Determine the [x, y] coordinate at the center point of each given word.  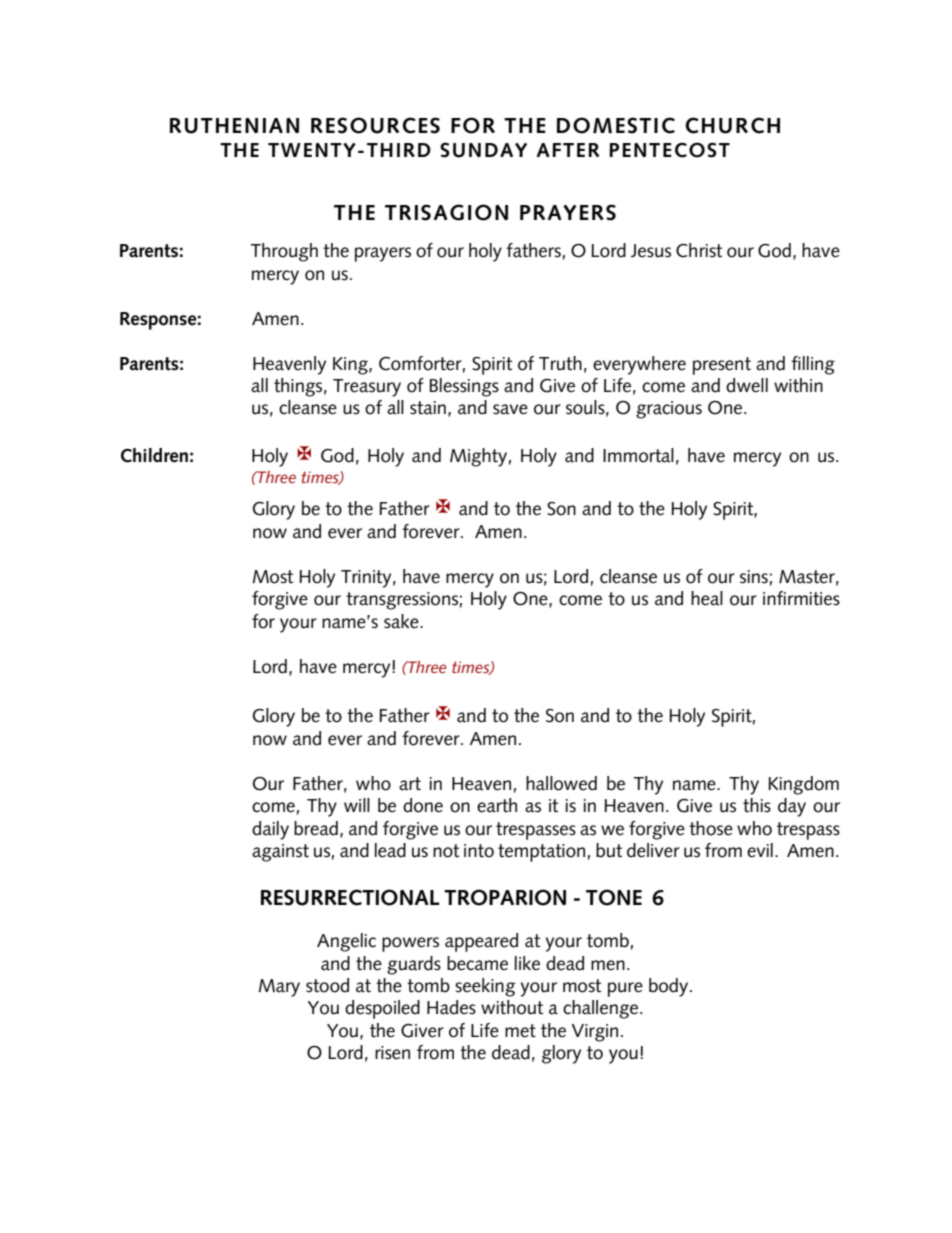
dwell [747, 385]
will [357, 805]
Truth [560, 363]
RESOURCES [375, 125]
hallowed [561, 783]
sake [402, 621]
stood [327, 985]
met [520, 1031]
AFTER [568, 150]
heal [707, 598]
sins [754, 577]
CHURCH [732, 125]
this [757, 805]
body [670, 987]
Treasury [367, 388]
